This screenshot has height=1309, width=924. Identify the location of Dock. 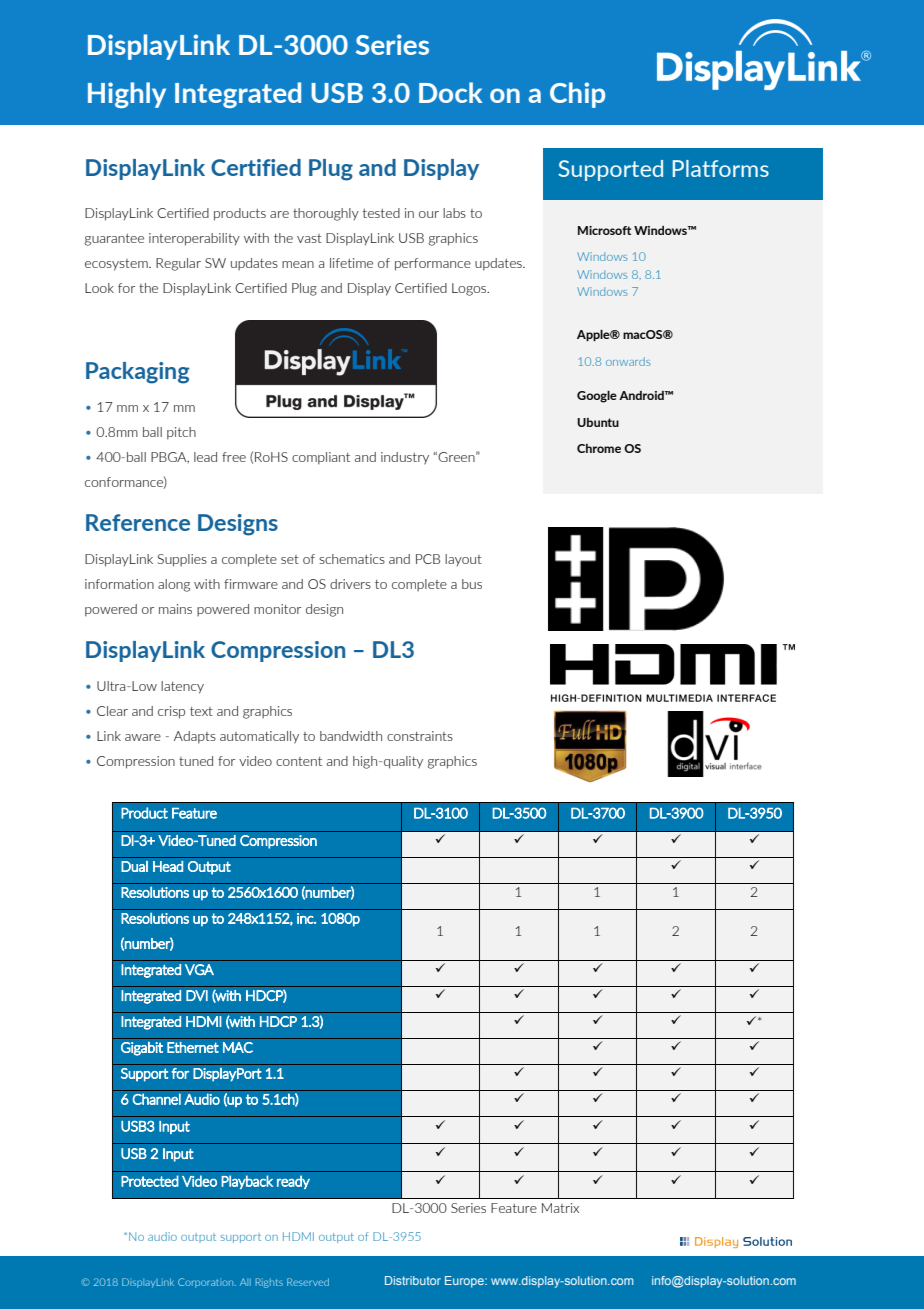
(450, 92).
